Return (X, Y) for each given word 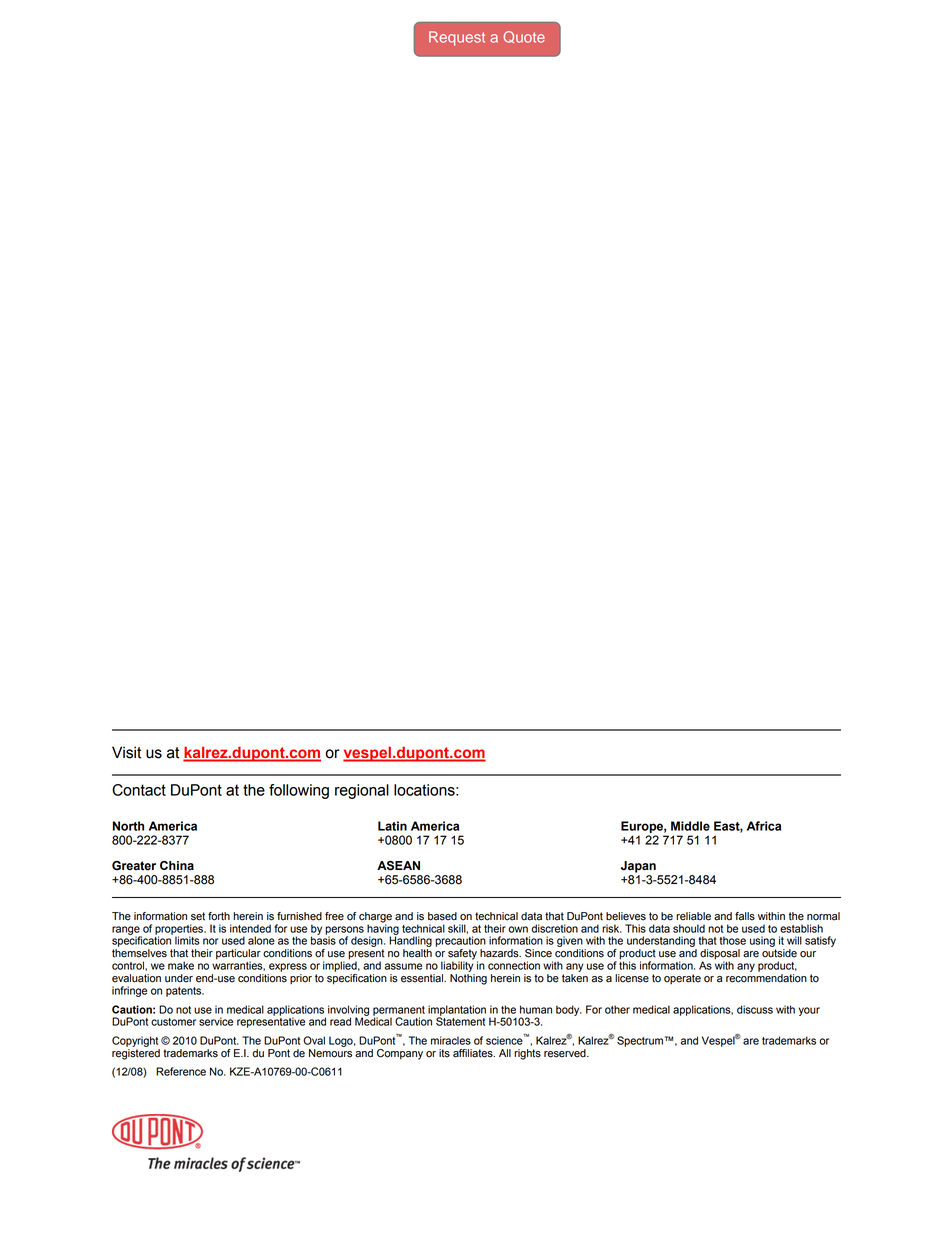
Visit (126, 752)
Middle (690, 826)
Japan (638, 867)
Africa (764, 826)
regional (362, 791)
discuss (755, 1009)
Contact (139, 790)
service (216, 1021)
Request (457, 38)
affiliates (474, 1053)
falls (745, 916)
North (128, 826)
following (299, 791)
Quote (524, 37)
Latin (392, 826)
